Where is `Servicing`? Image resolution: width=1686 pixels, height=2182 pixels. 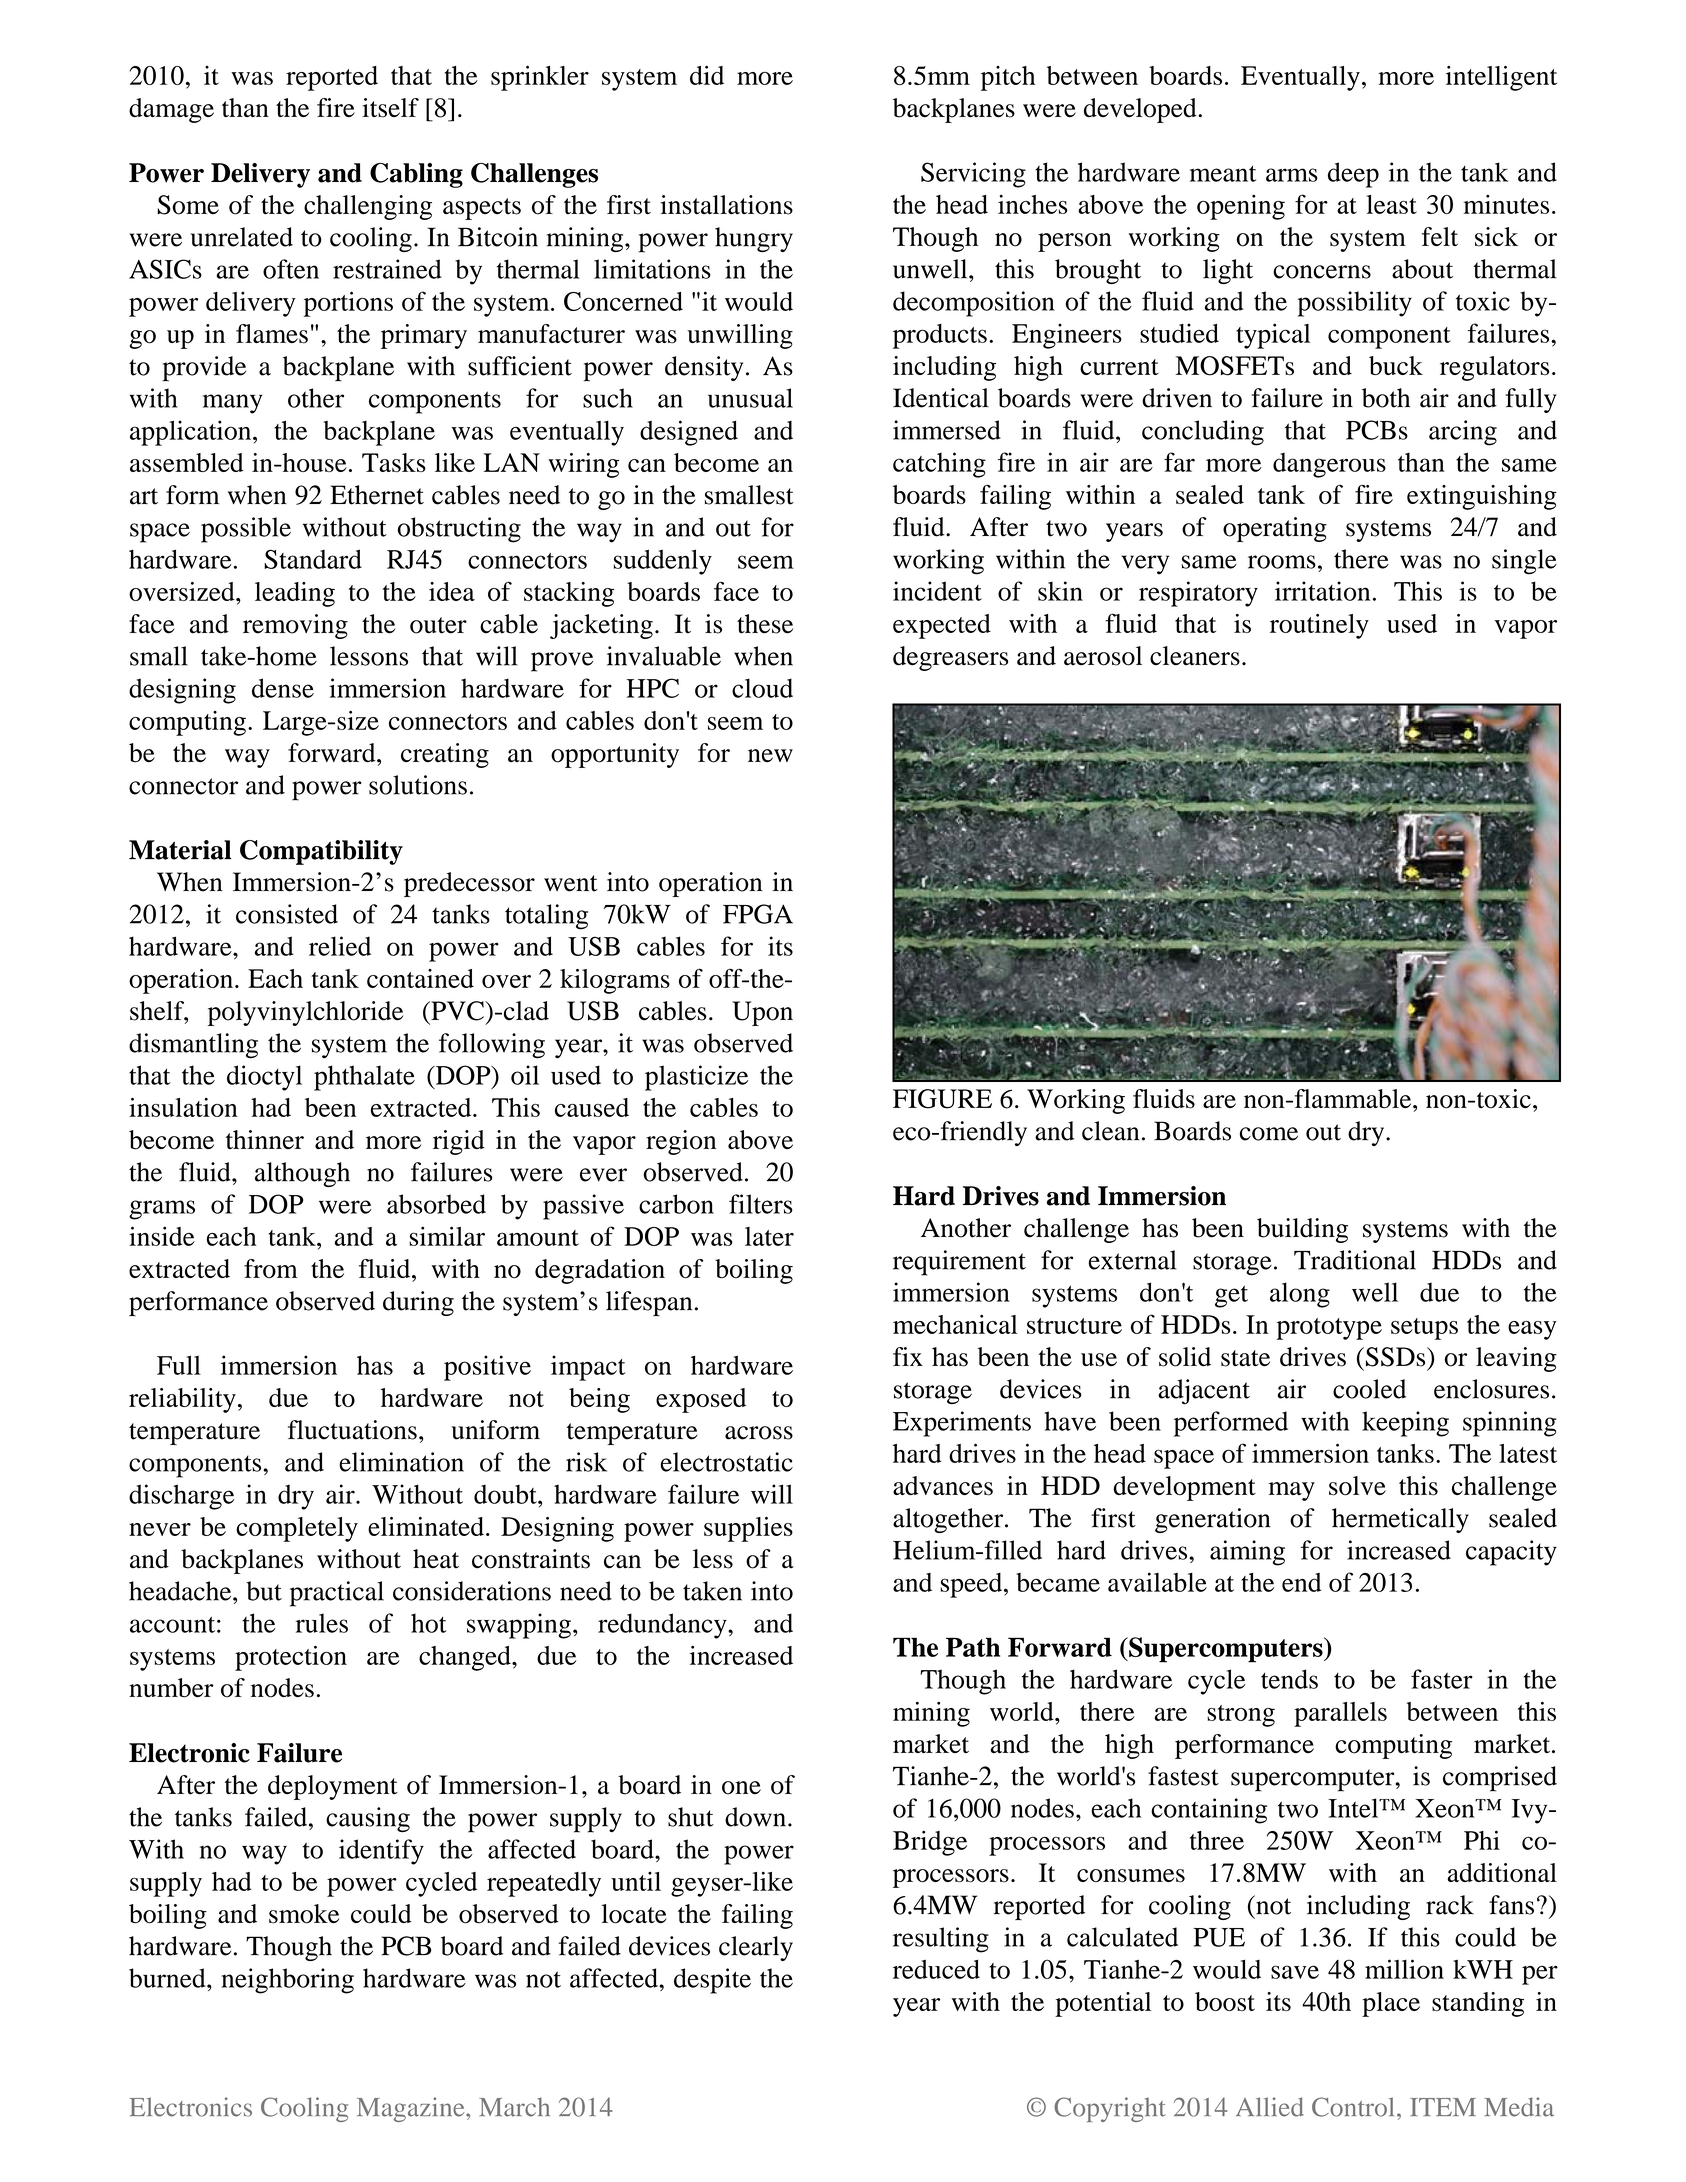
Servicing is located at coordinates (973, 175).
